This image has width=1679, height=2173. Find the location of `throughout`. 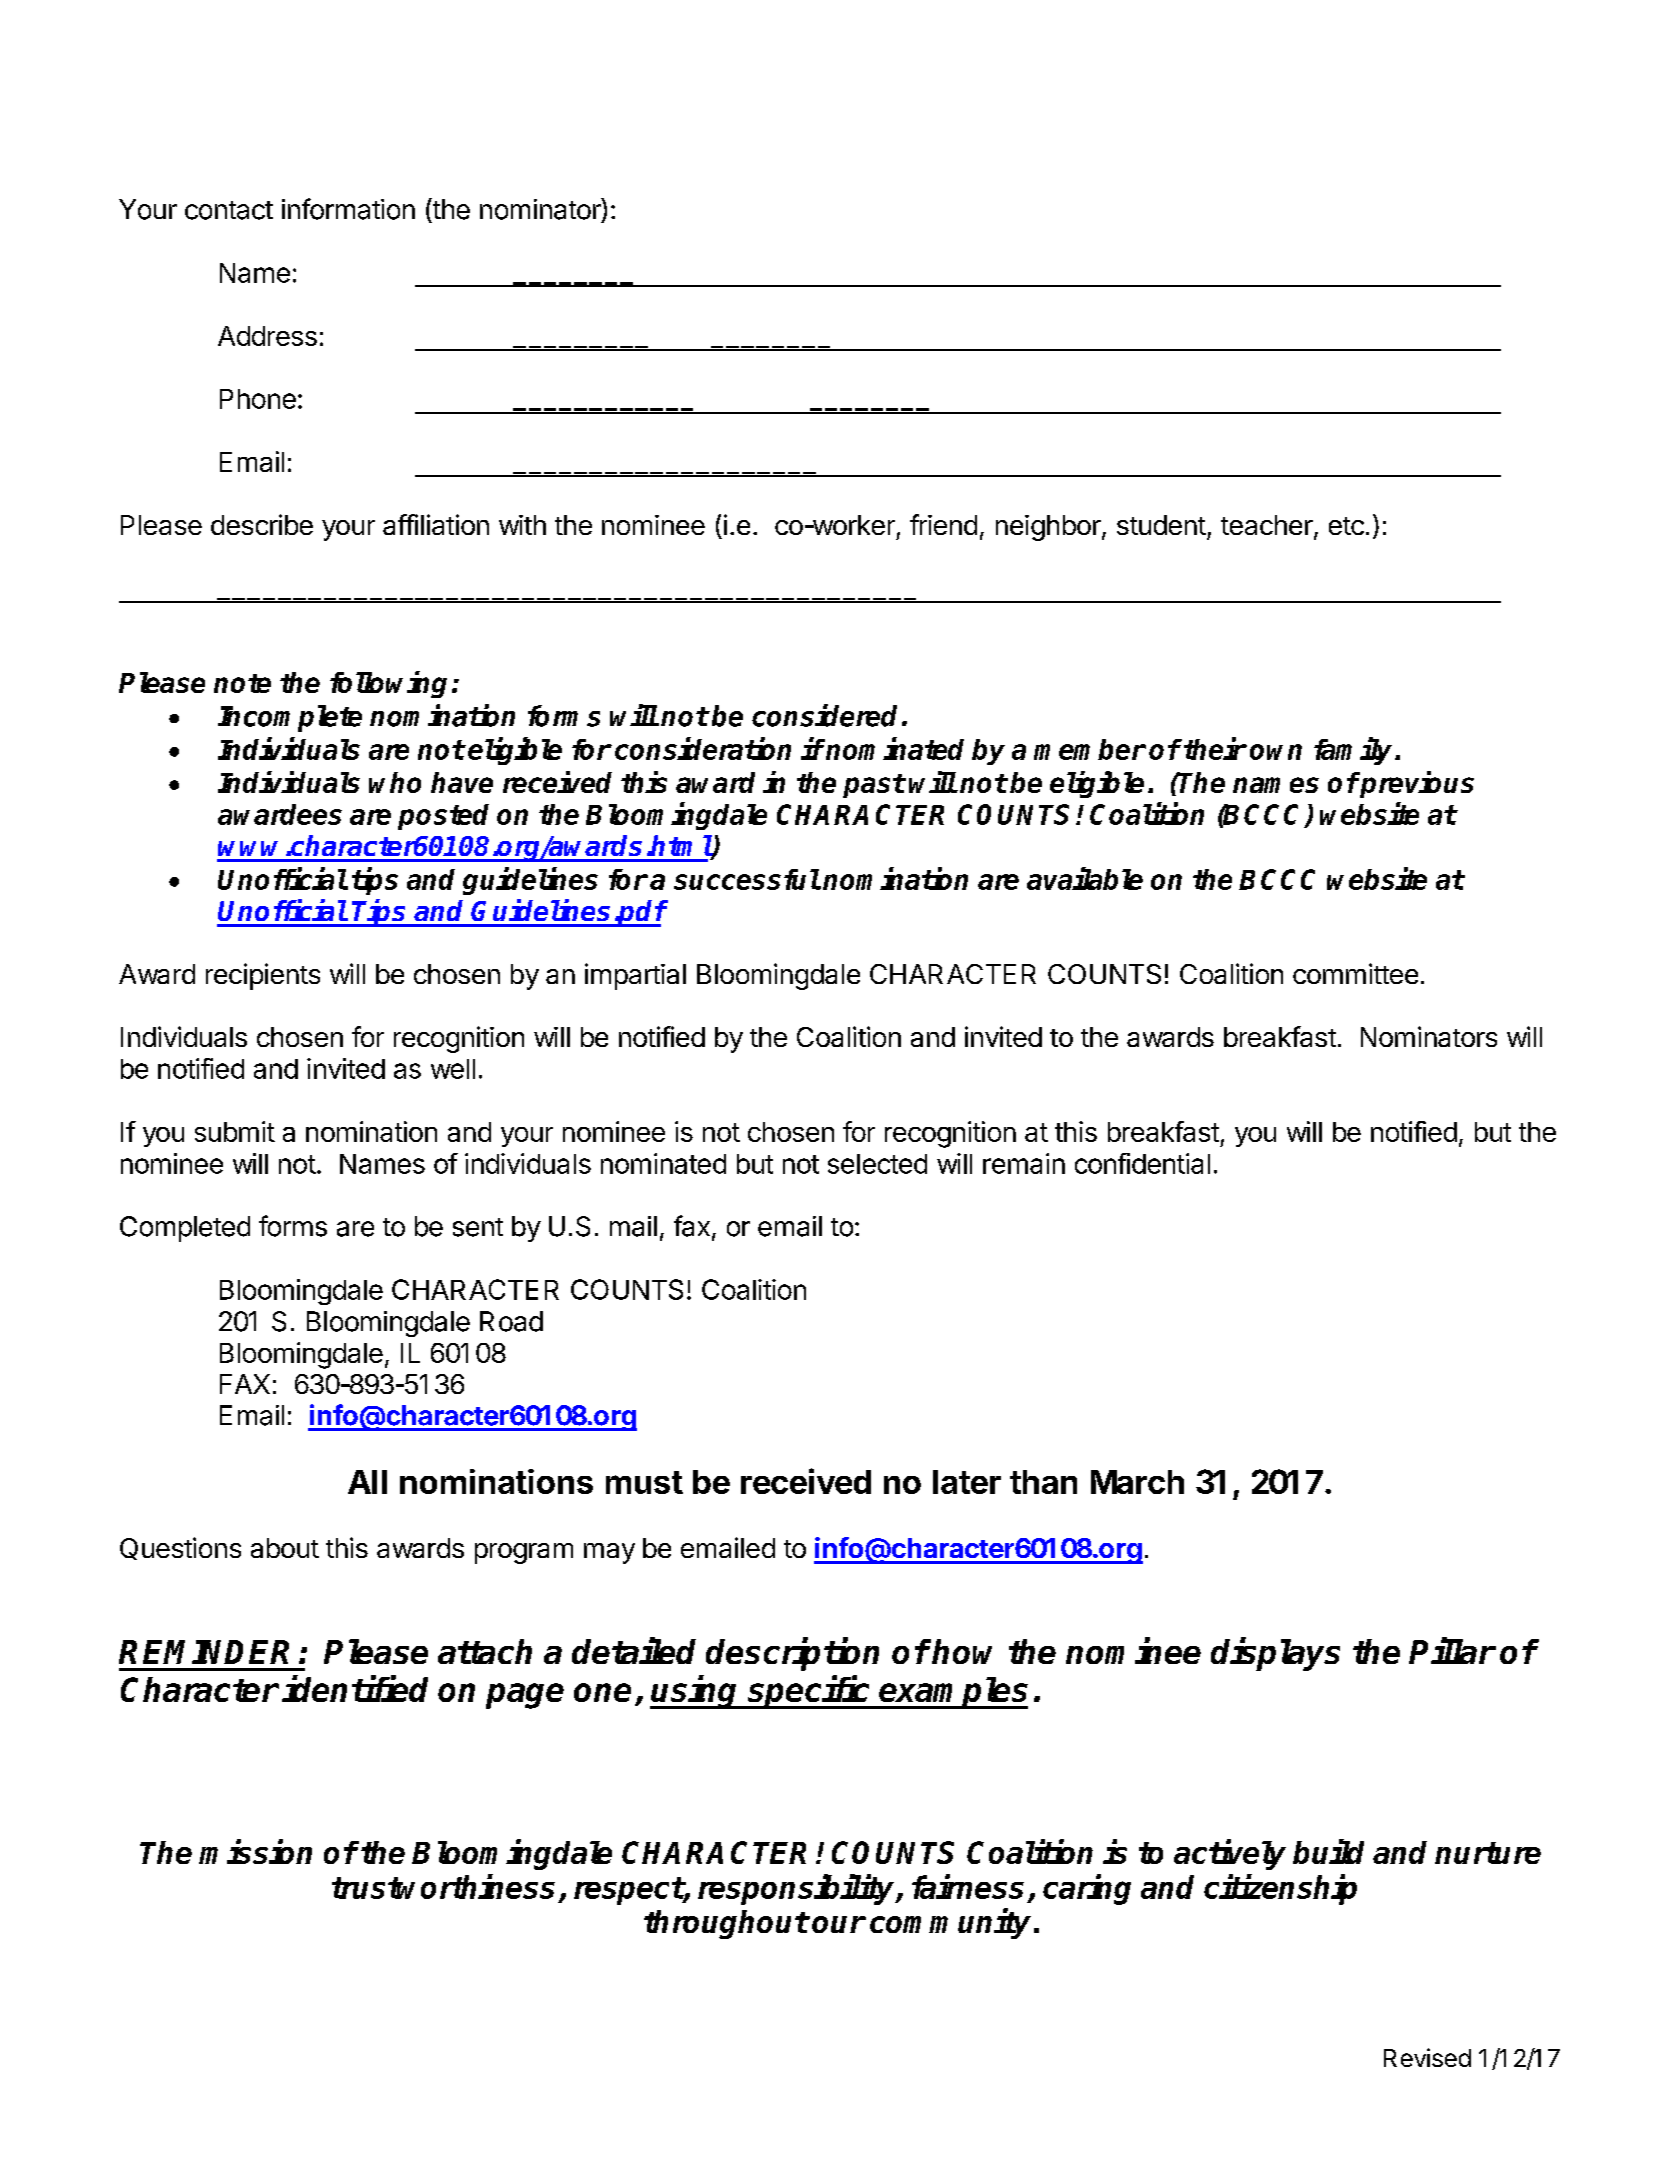

throughout is located at coordinates (726, 1924).
